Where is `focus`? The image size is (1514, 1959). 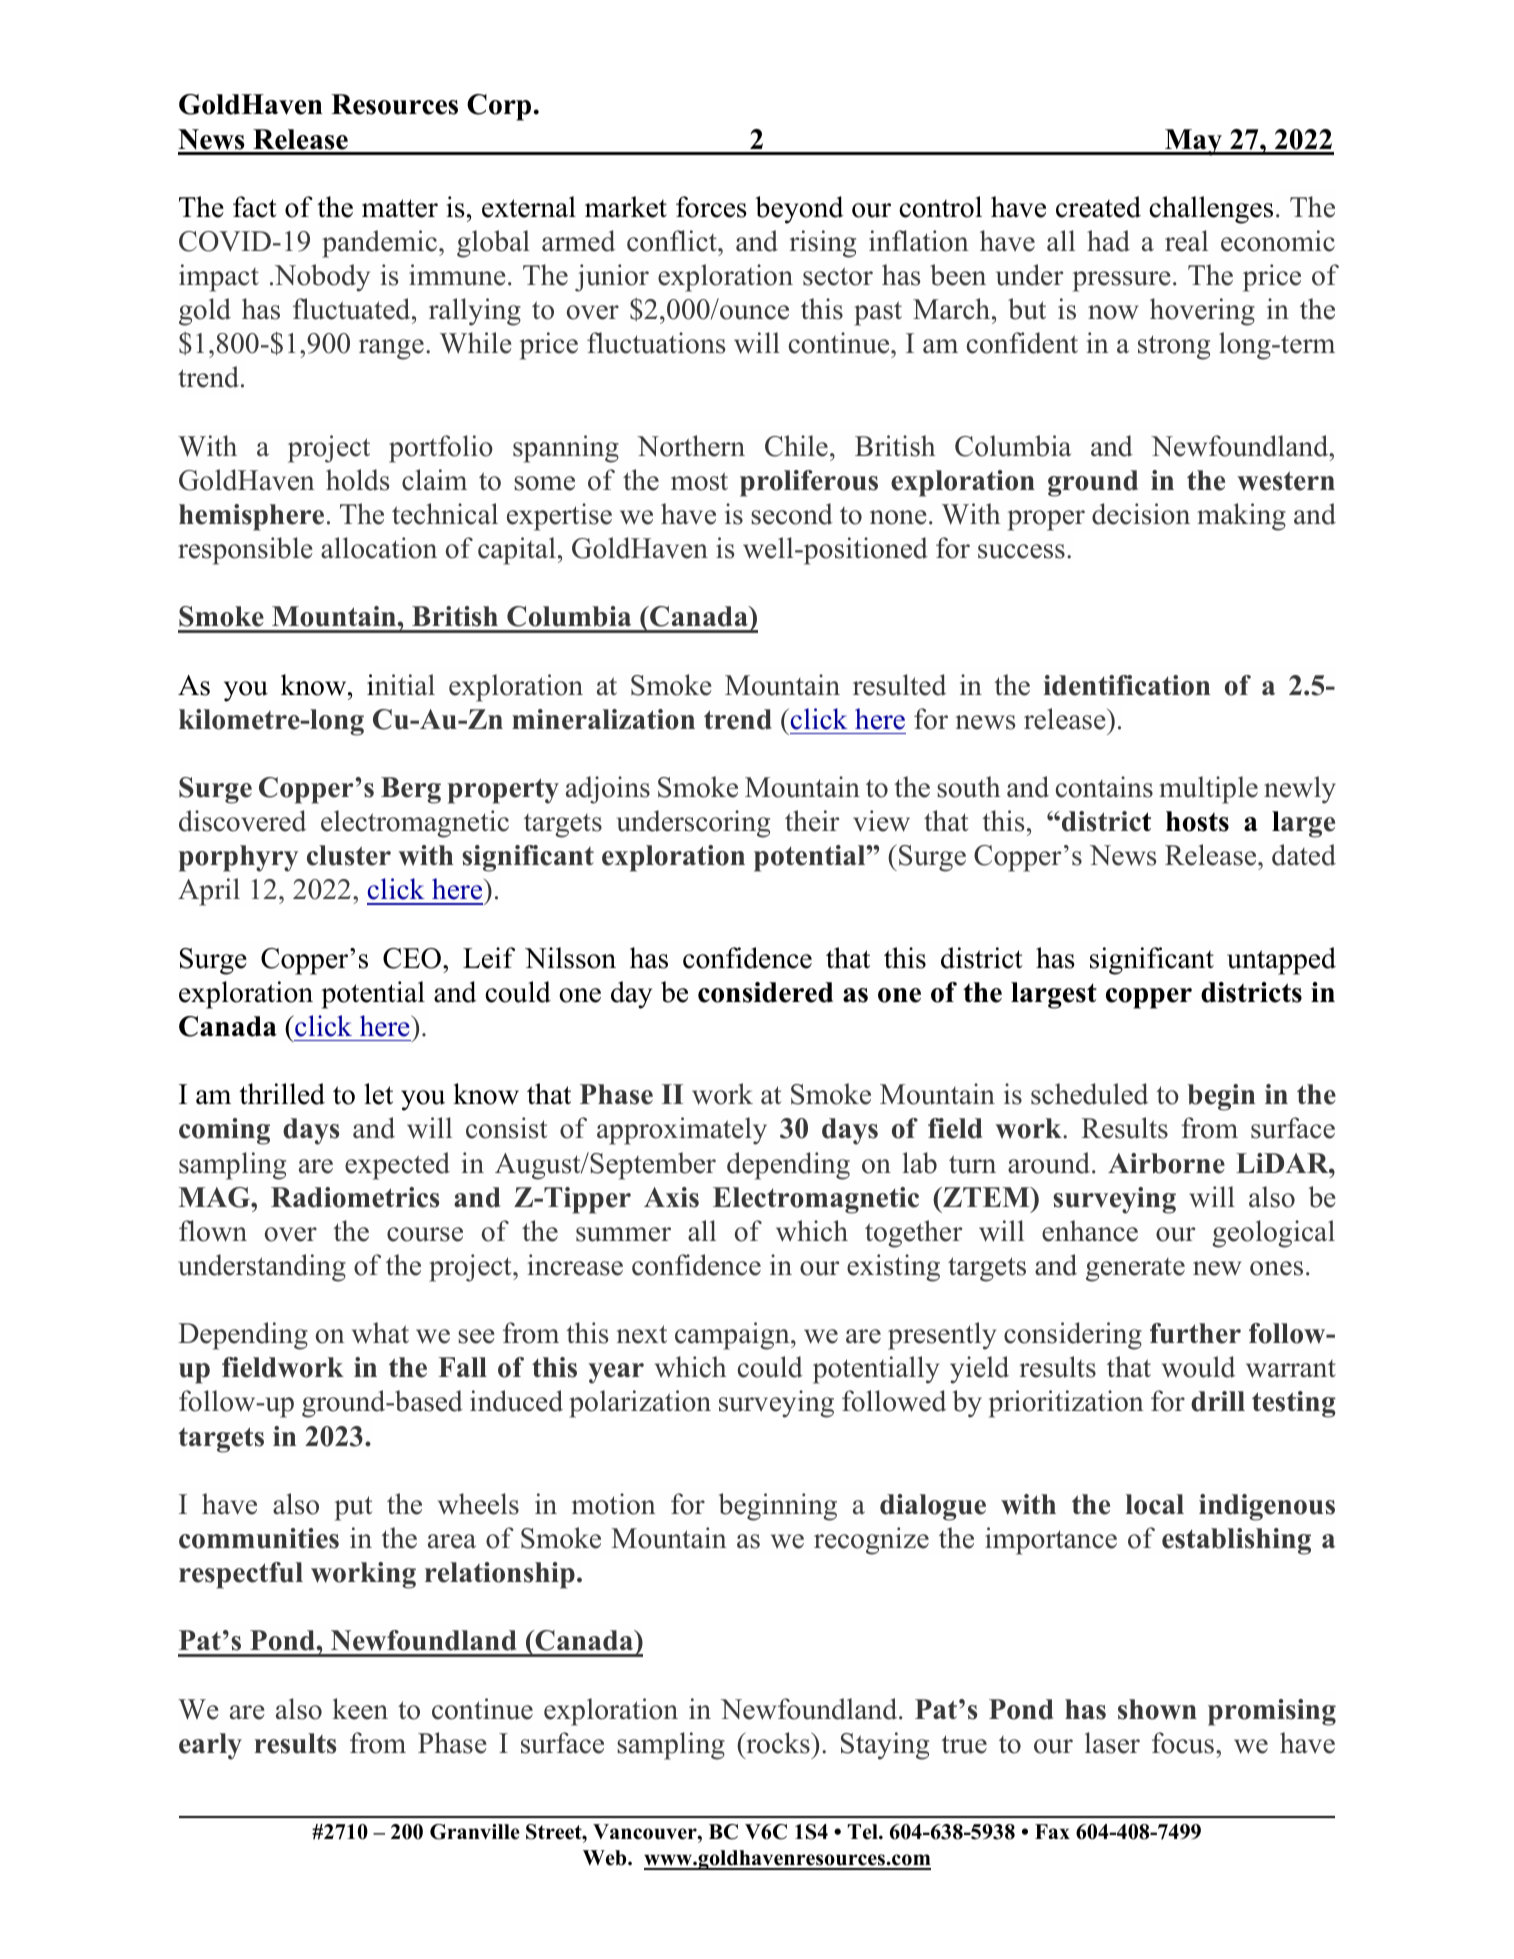 focus is located at coordinates (1183, 1743).
